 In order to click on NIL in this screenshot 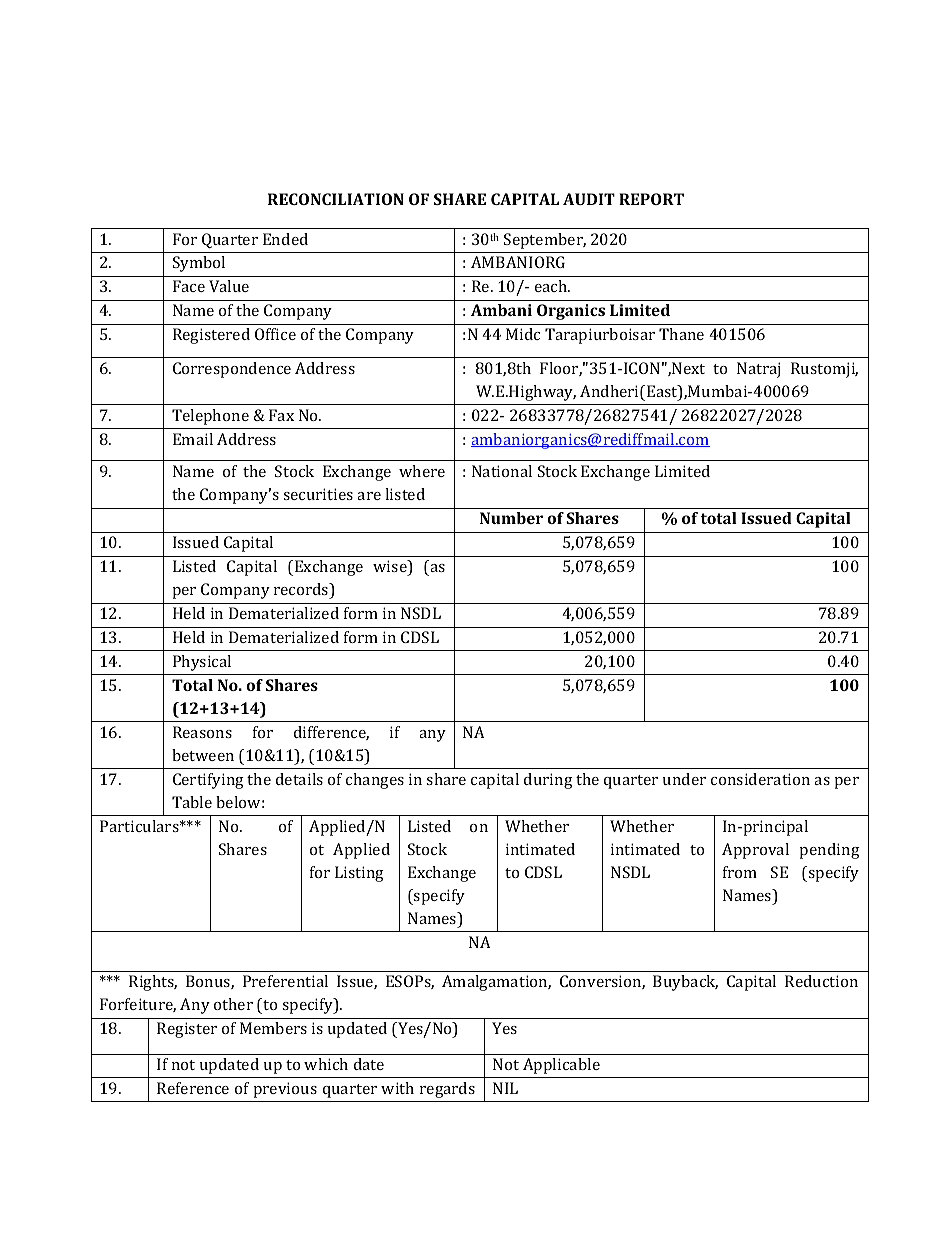, I will do `click(505, 1088)`.
